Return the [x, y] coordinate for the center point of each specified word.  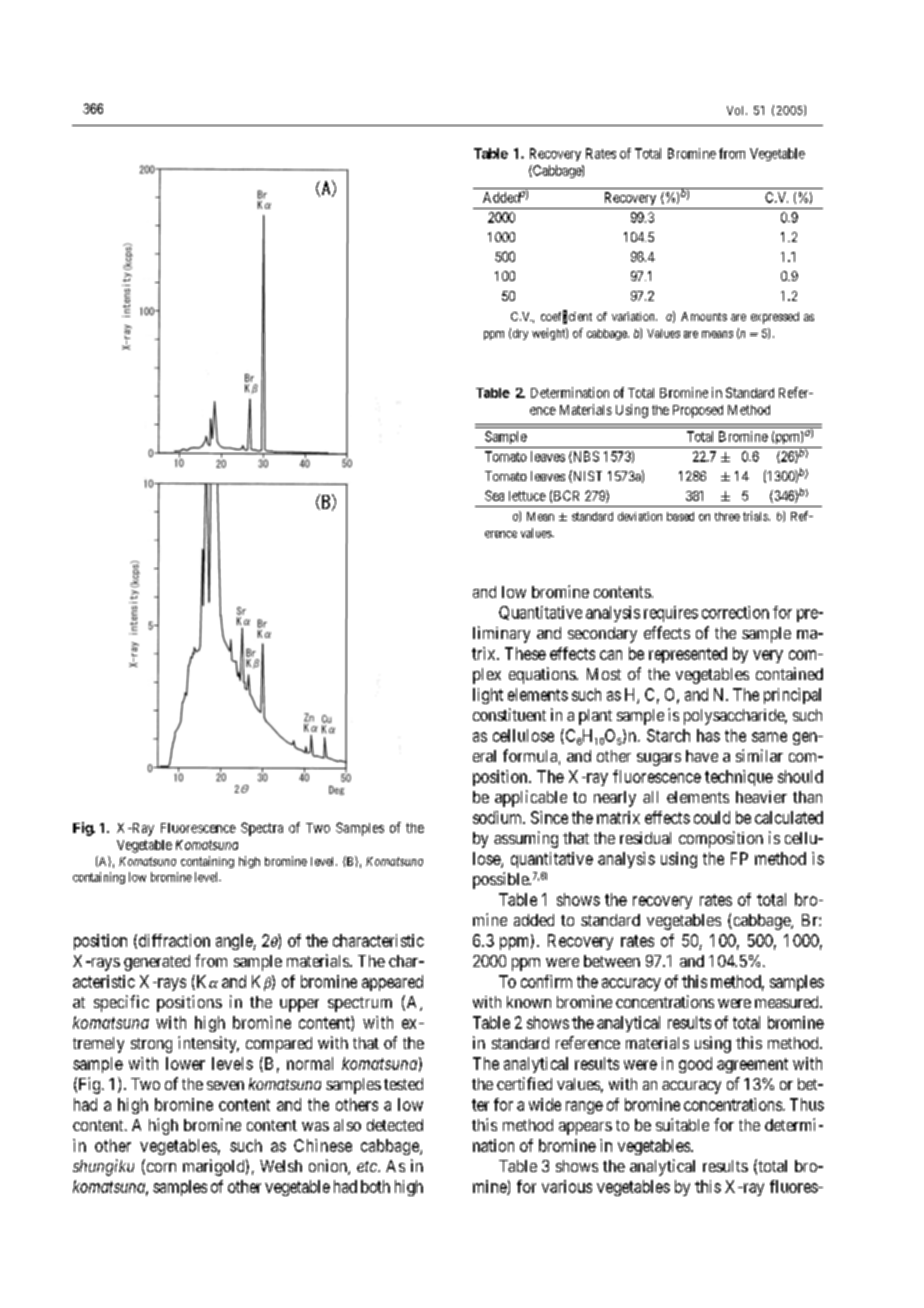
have [702, 756]
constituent [509, 714]
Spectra [262, 829]
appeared [392, 983]
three [727, 516]
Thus [807, 1104]
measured [788, 1002]
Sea [494, 495]
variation [634, 316]
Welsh [281, 1166]
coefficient [566, 317]
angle [235, 942]
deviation [640, 516]
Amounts [704, 316]
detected [395, 1125]
